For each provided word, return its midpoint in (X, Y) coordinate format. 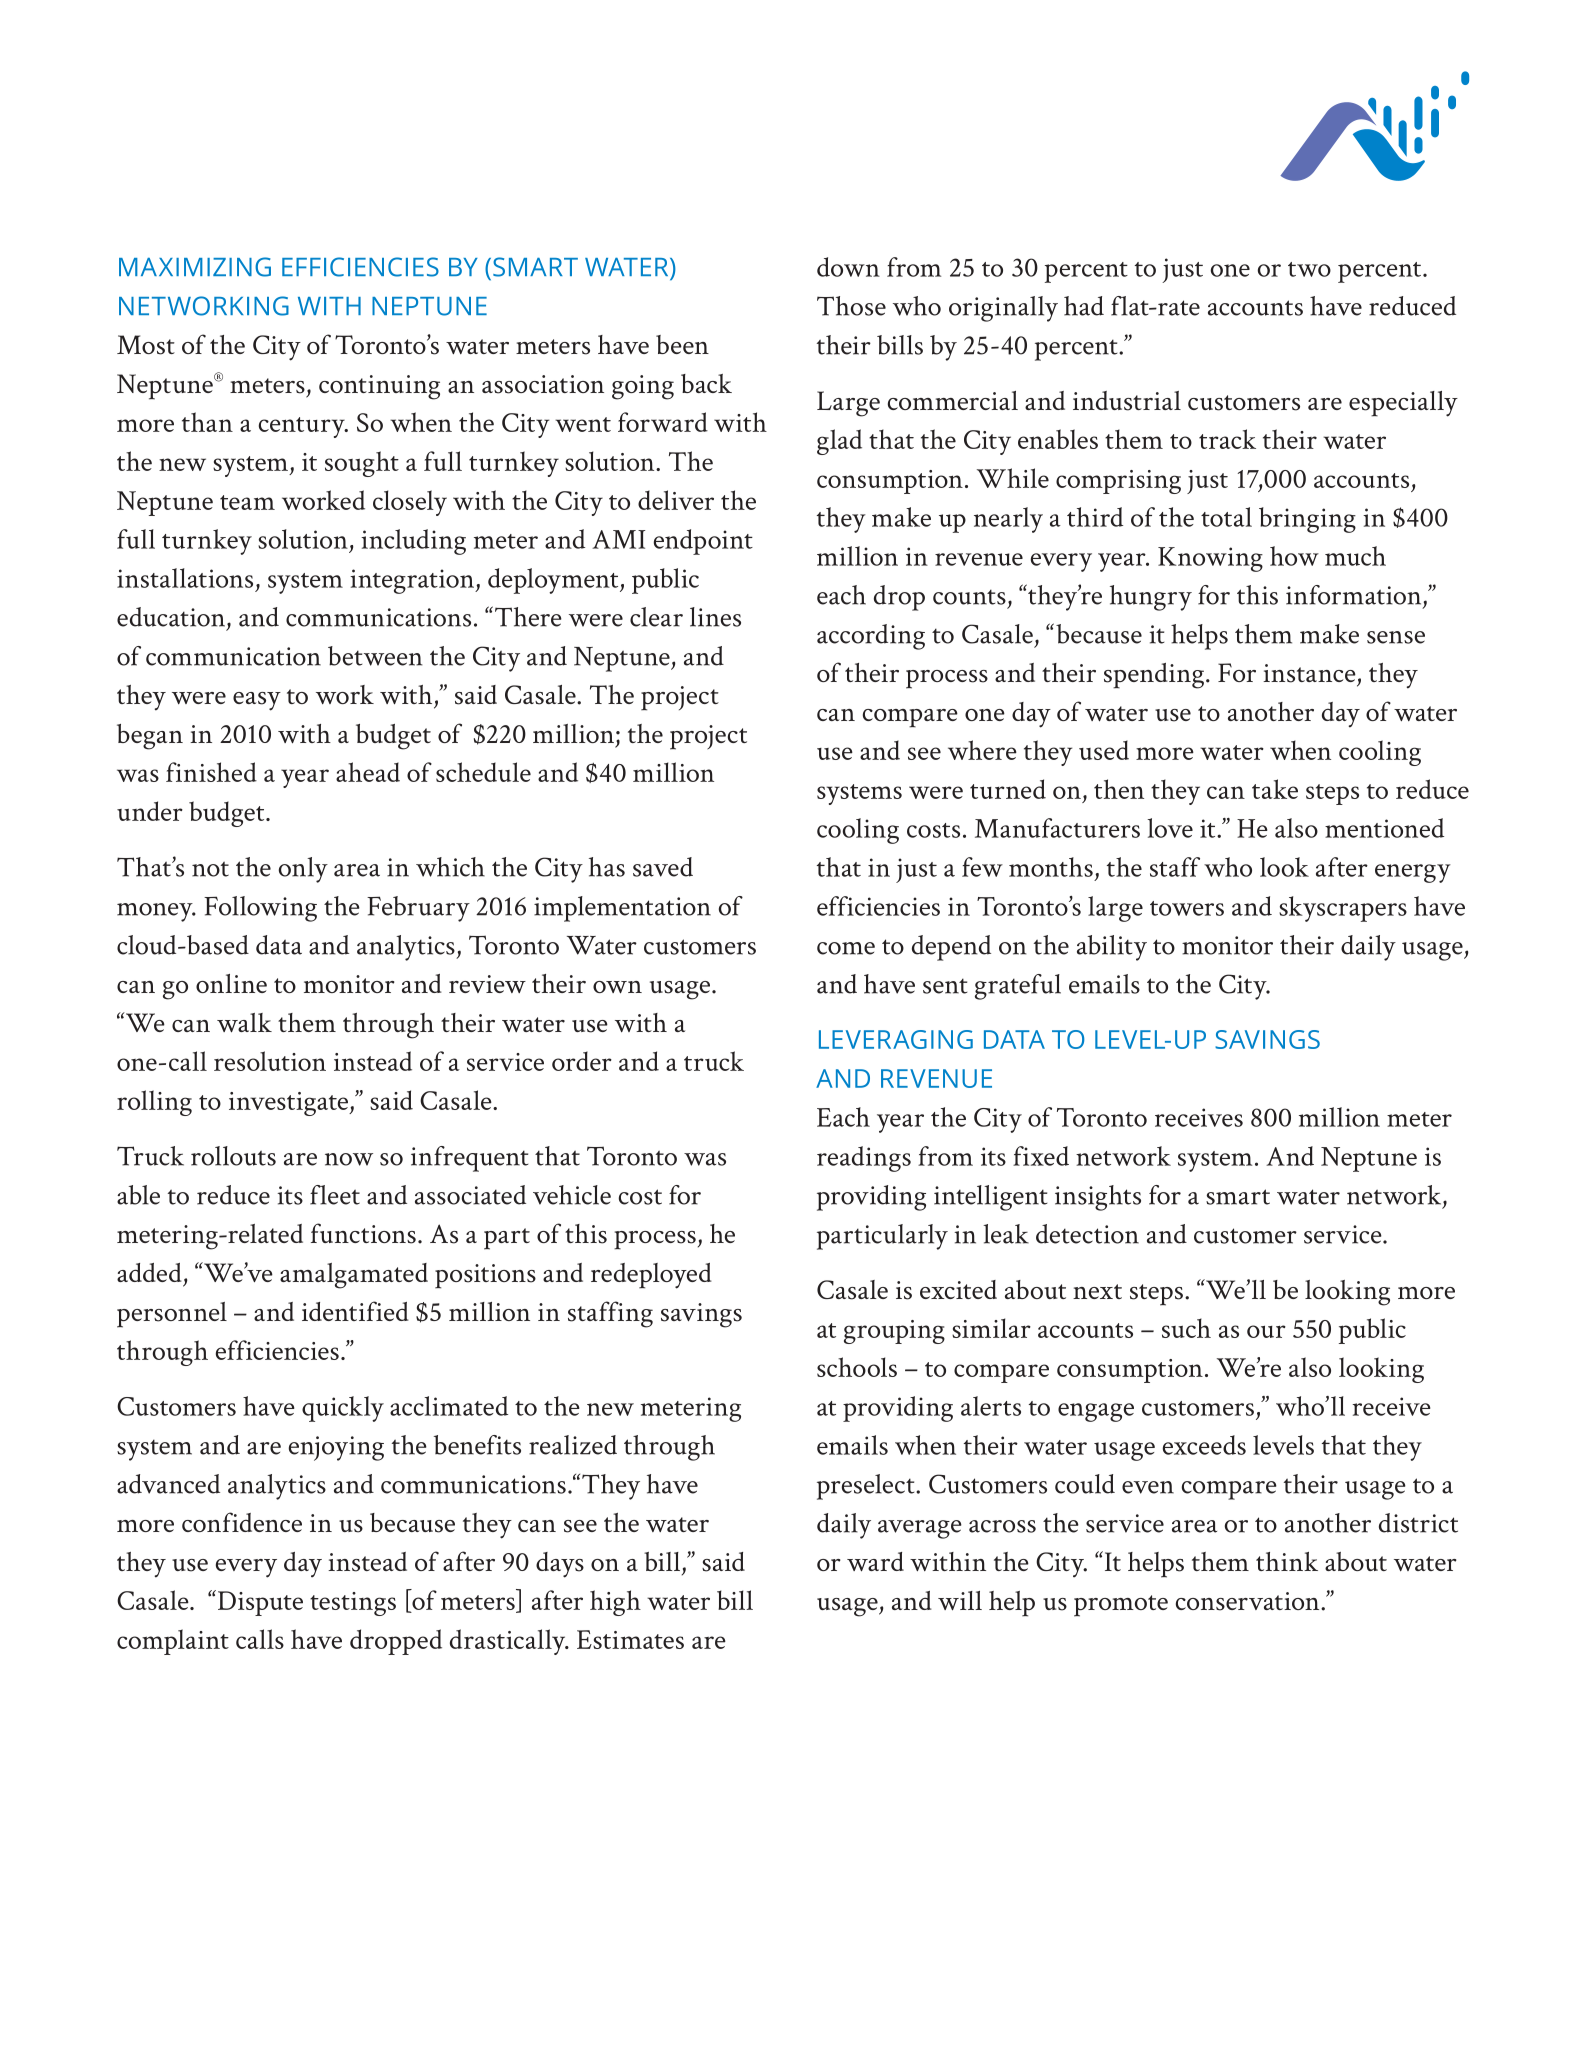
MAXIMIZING (195, 267)
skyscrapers (1343, 909)
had (1084, 306)
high (615, 1603)
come (846, 948)
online (231, 983)
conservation (1249, 1601)
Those (851, 306)
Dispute (260, 1603)
